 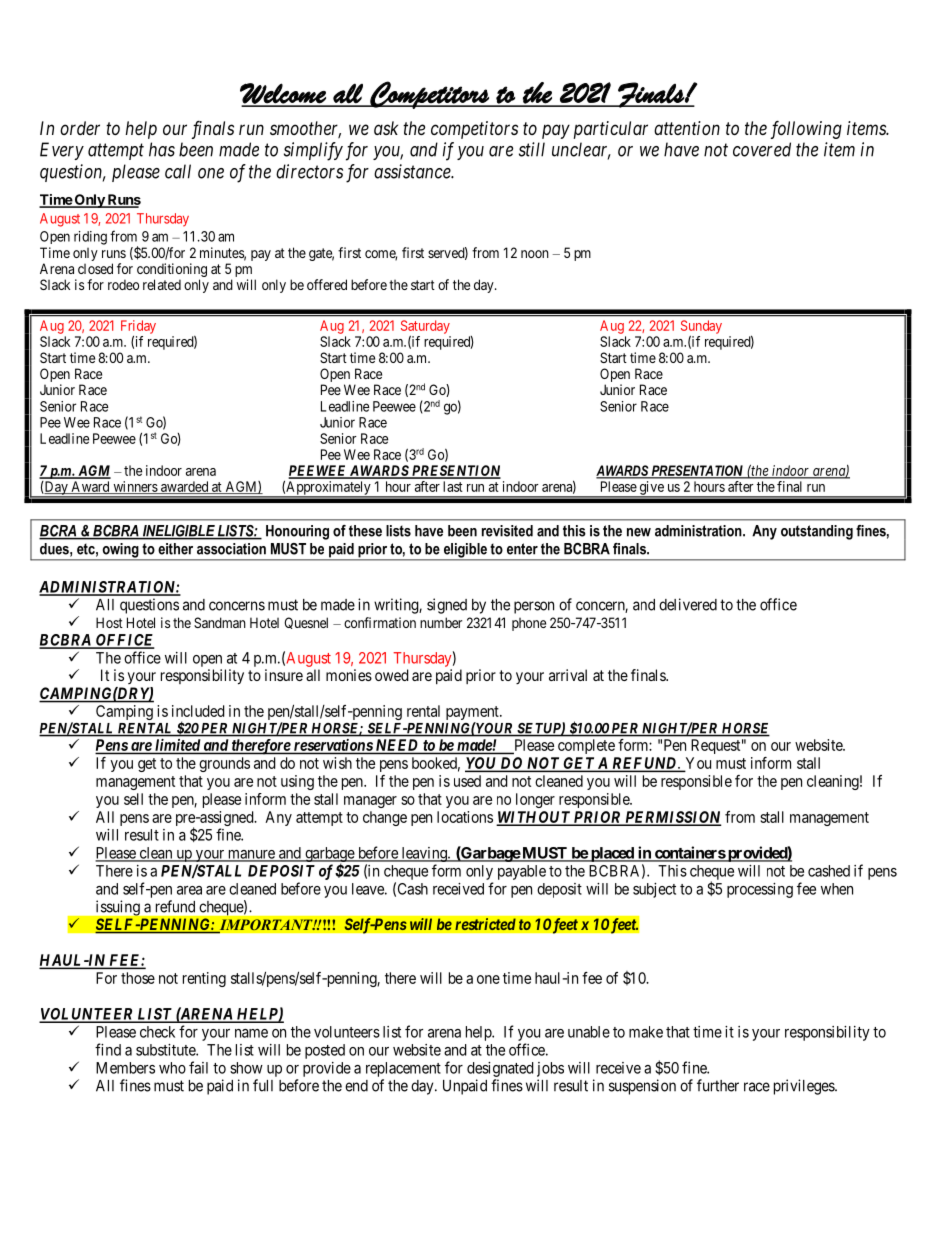 I want to click on ask, so click(x=386, y=128).
